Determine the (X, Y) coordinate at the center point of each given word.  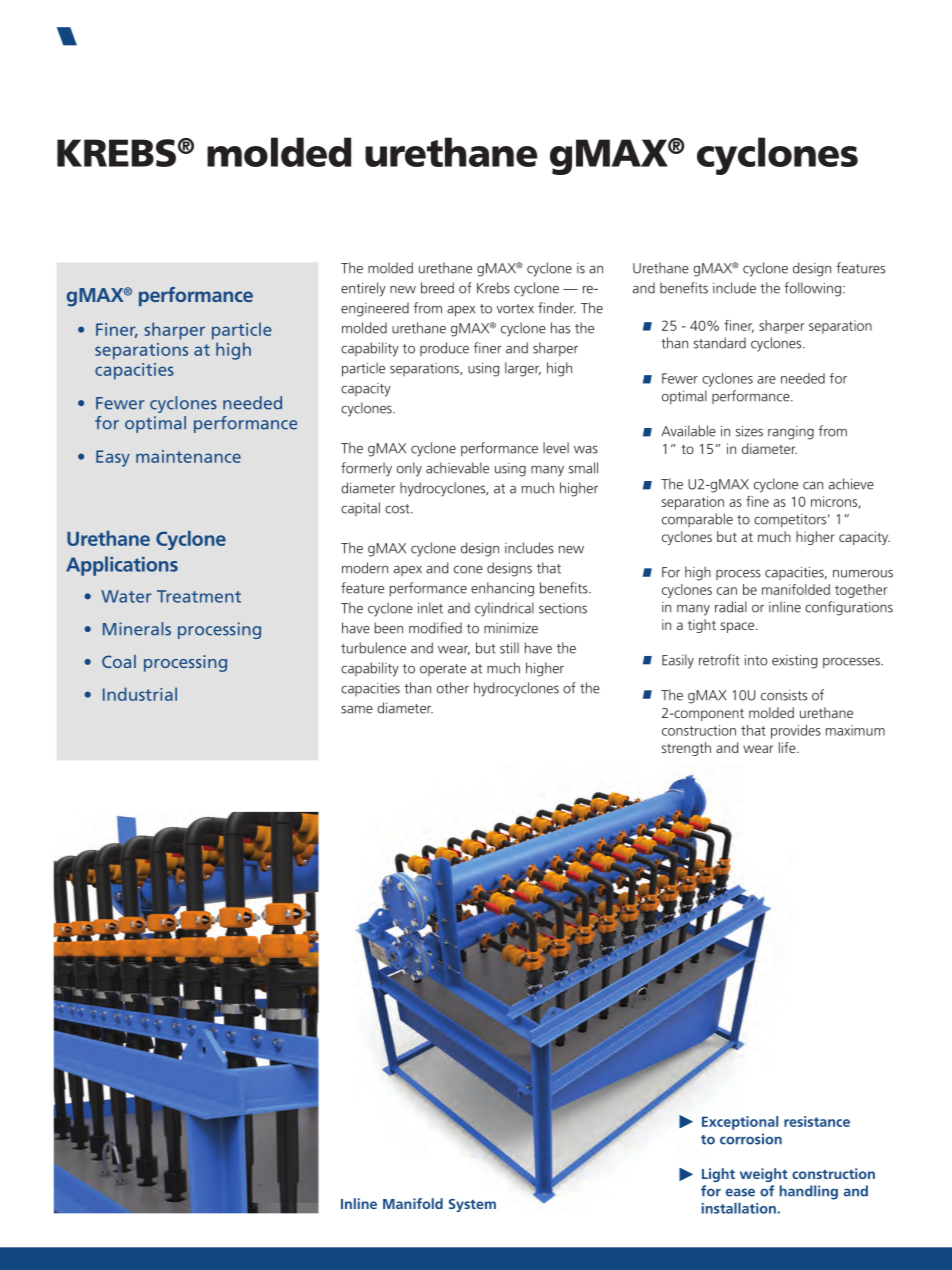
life (788, 747)
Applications (122, 566)
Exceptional (740, 1123)
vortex (515, 309)
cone (468, 569)
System (472, 1205)
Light (718, 1175)
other (453, 688)
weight (764, 1175)
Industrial (140, 694)
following (812, 289)
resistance (817, 1121)
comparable (697, 520)
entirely (363, 289)
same (357, 709)
